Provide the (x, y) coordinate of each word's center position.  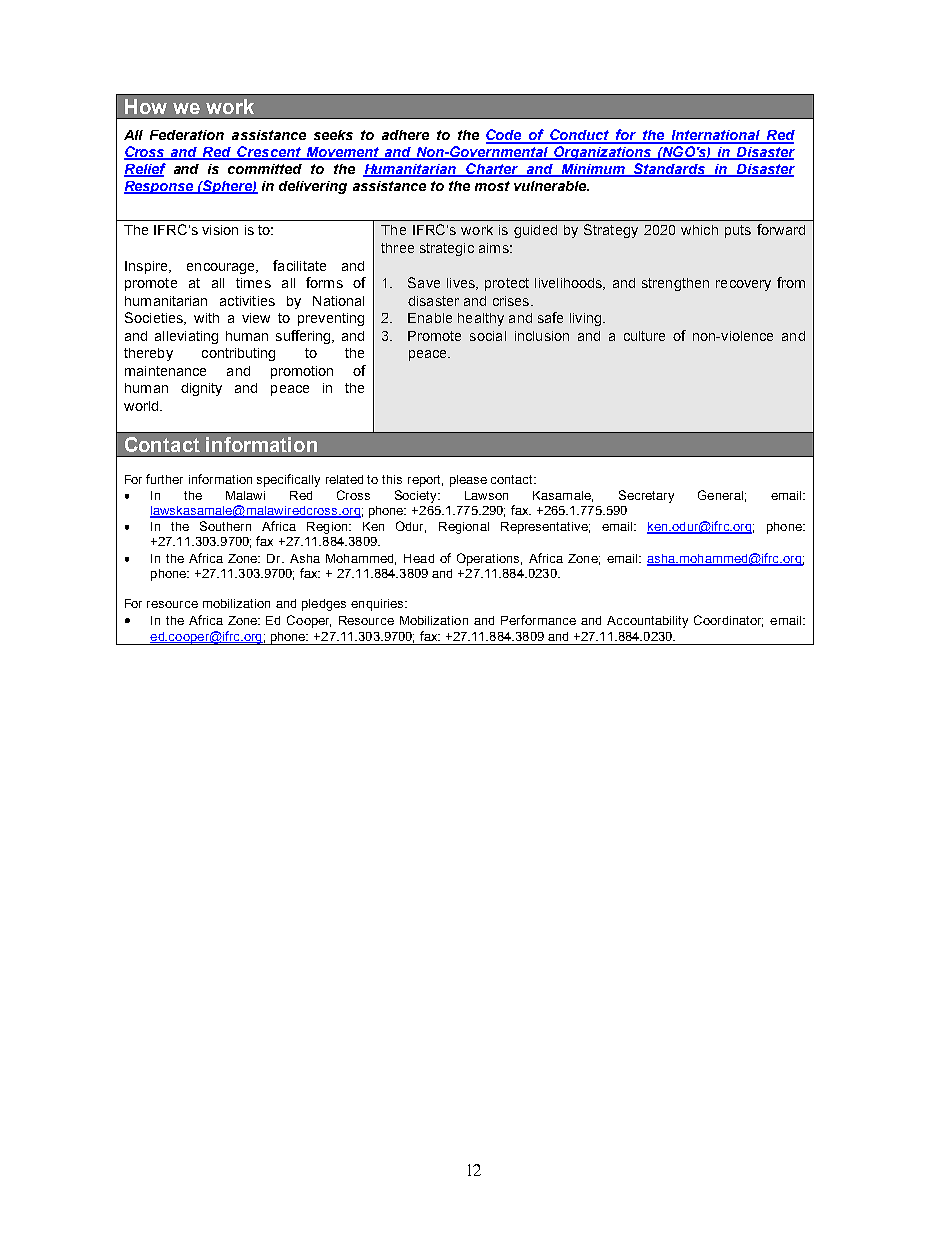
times (253, 283)
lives (462, 284)
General (720, 495)
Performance (538, 620)
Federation (187, 135)
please (468, 481)
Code (505, 136)
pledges (324, 605)
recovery (743, 285)
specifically (288, 480)
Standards (670, 170)
